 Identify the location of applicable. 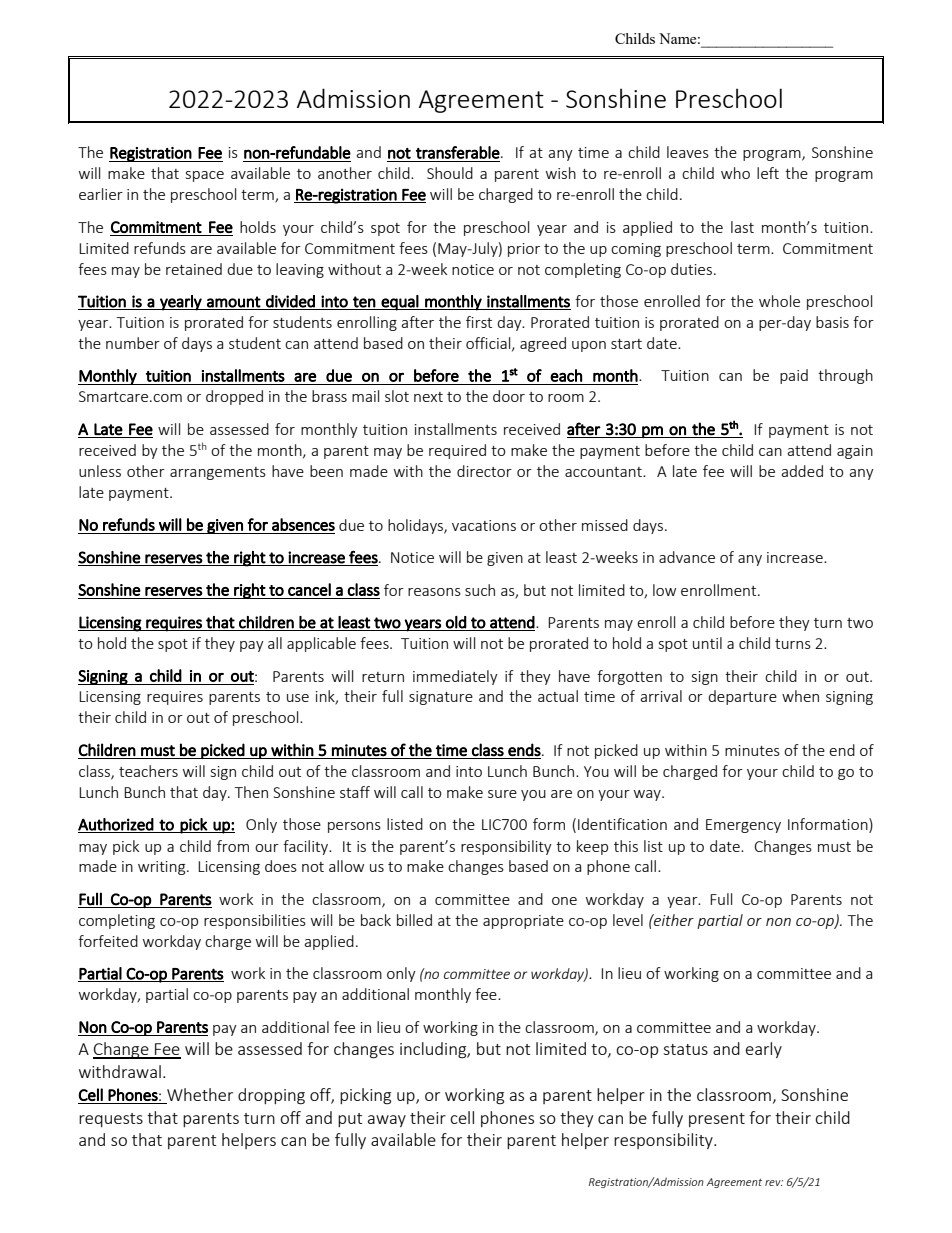
(321, 644).
